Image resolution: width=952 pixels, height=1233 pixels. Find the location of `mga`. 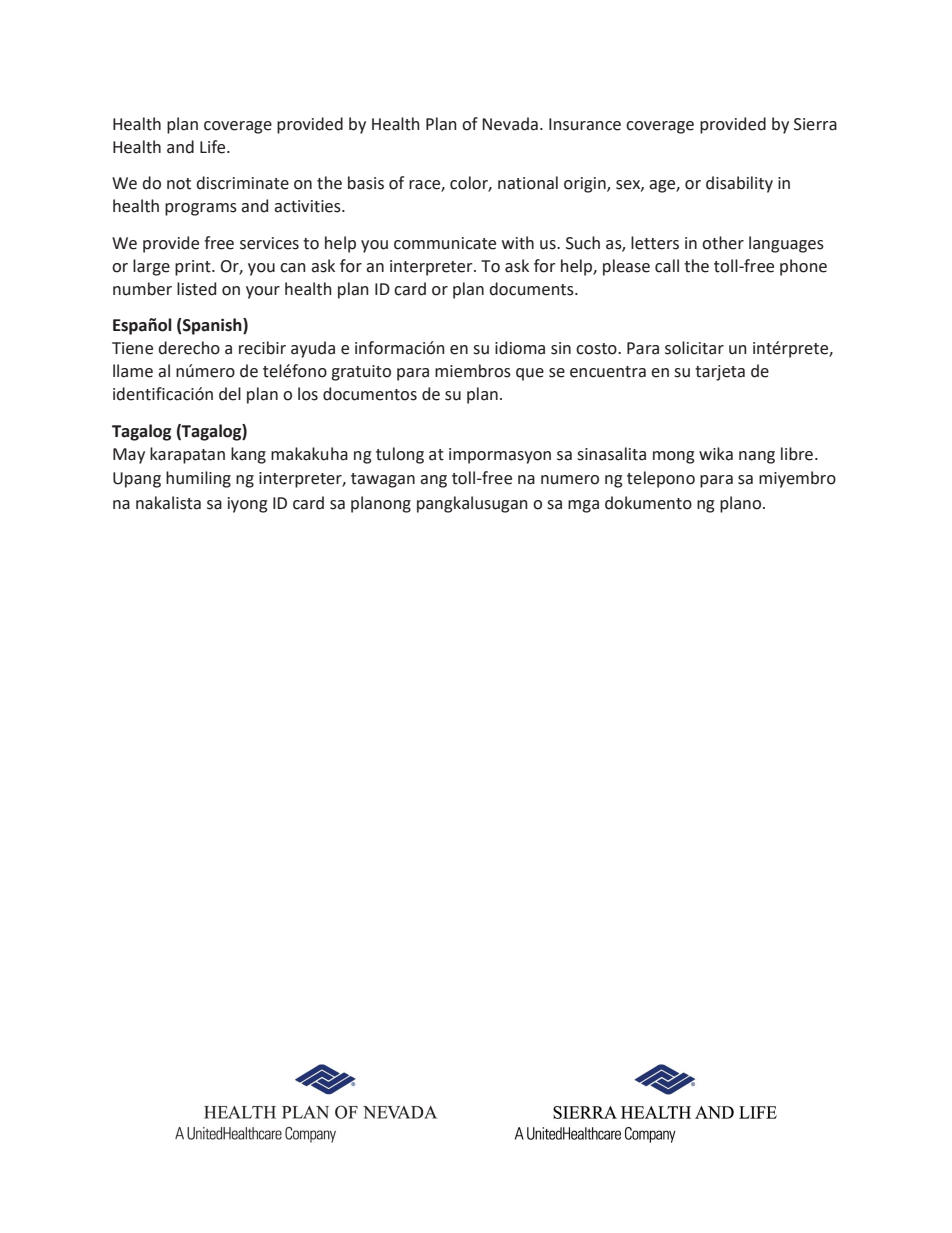

mga is located at coordinates (583, 506).
